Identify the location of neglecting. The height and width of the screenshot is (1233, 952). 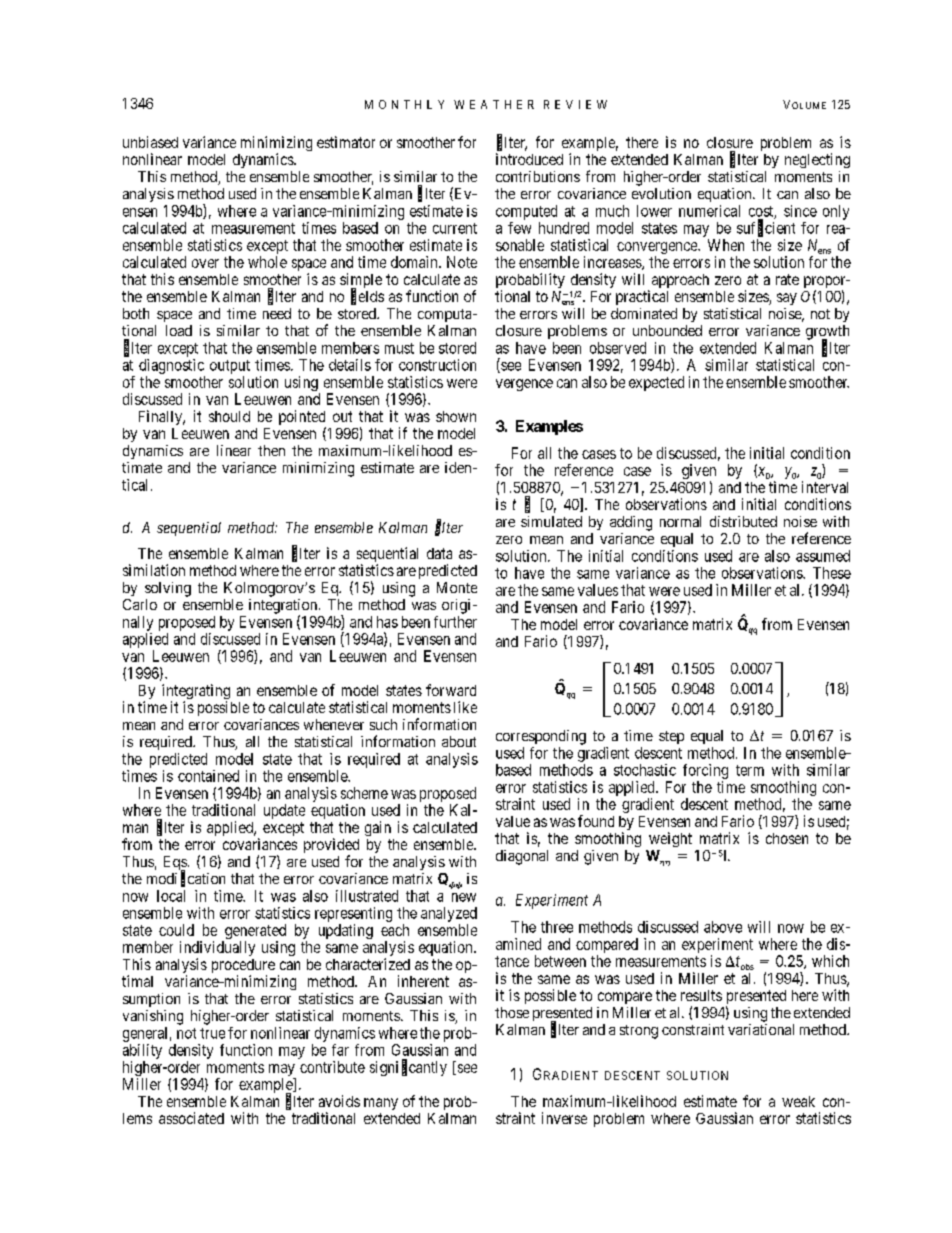
(817, 160).
